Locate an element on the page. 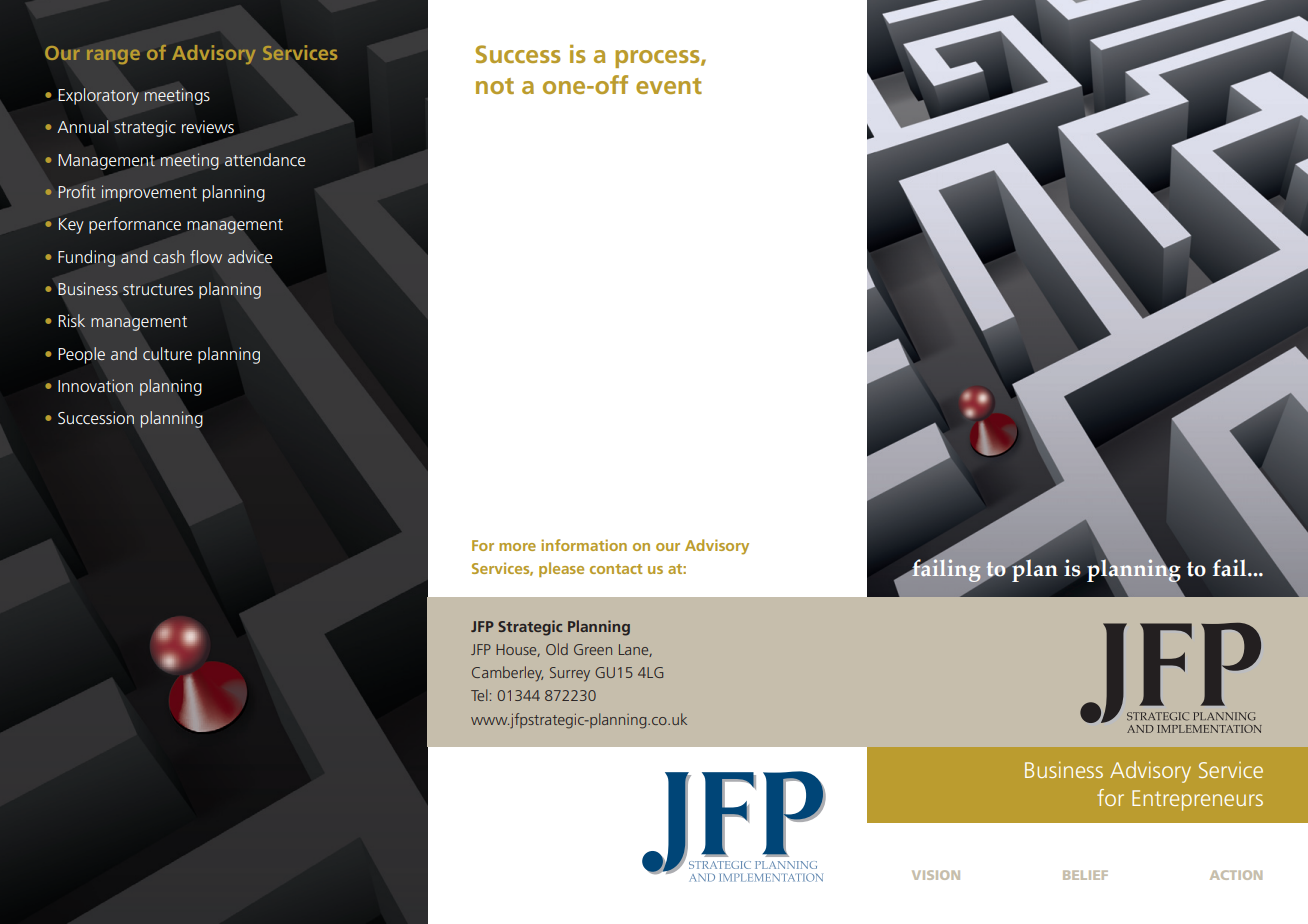  VISION is located at coordinates (936, 875).
